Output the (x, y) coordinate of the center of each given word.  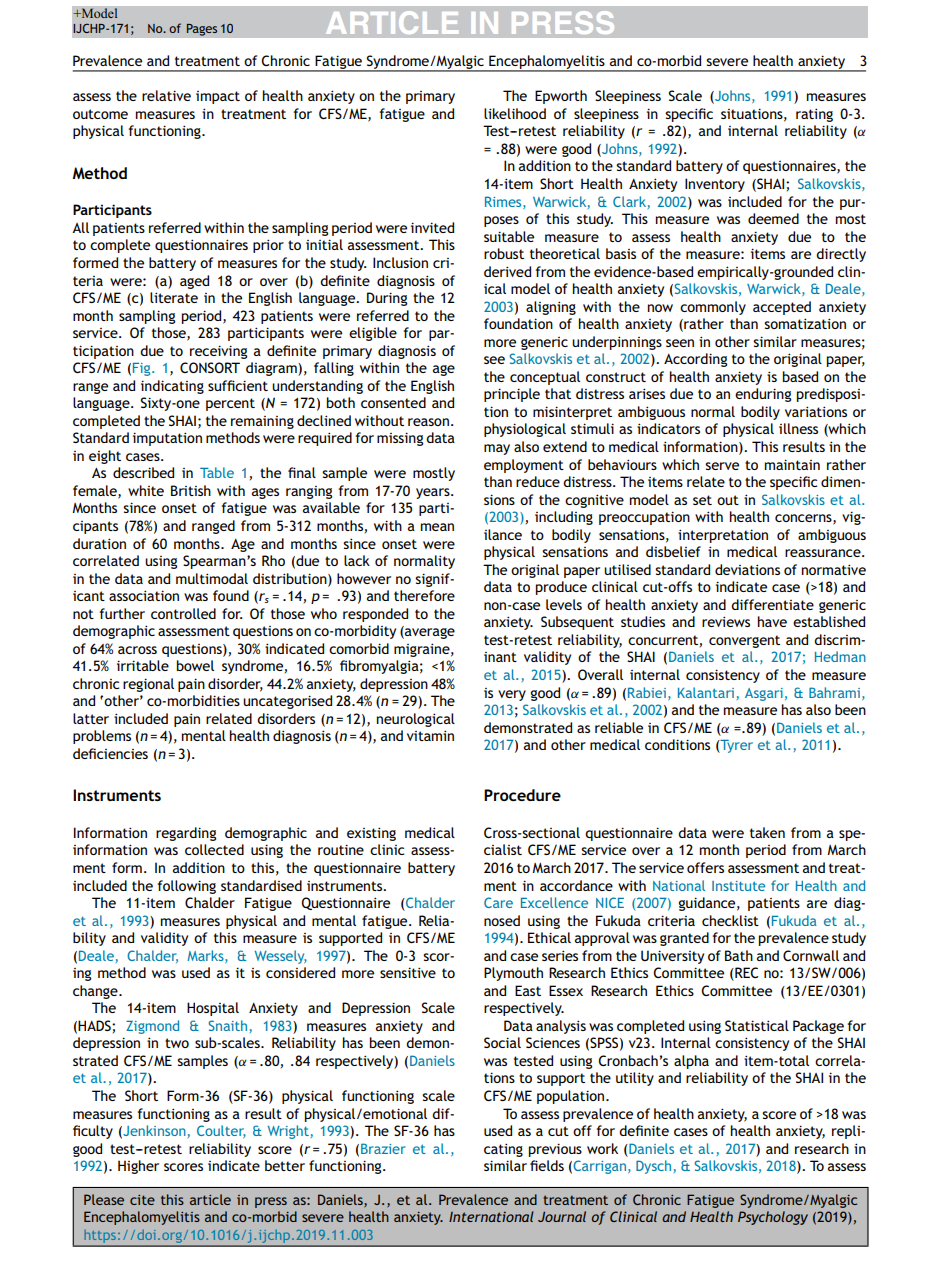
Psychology (773, 1218)
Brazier (383, 1148)
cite (142, 1200)
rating (814, 115)
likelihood (515, 113)
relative (166, 95)
